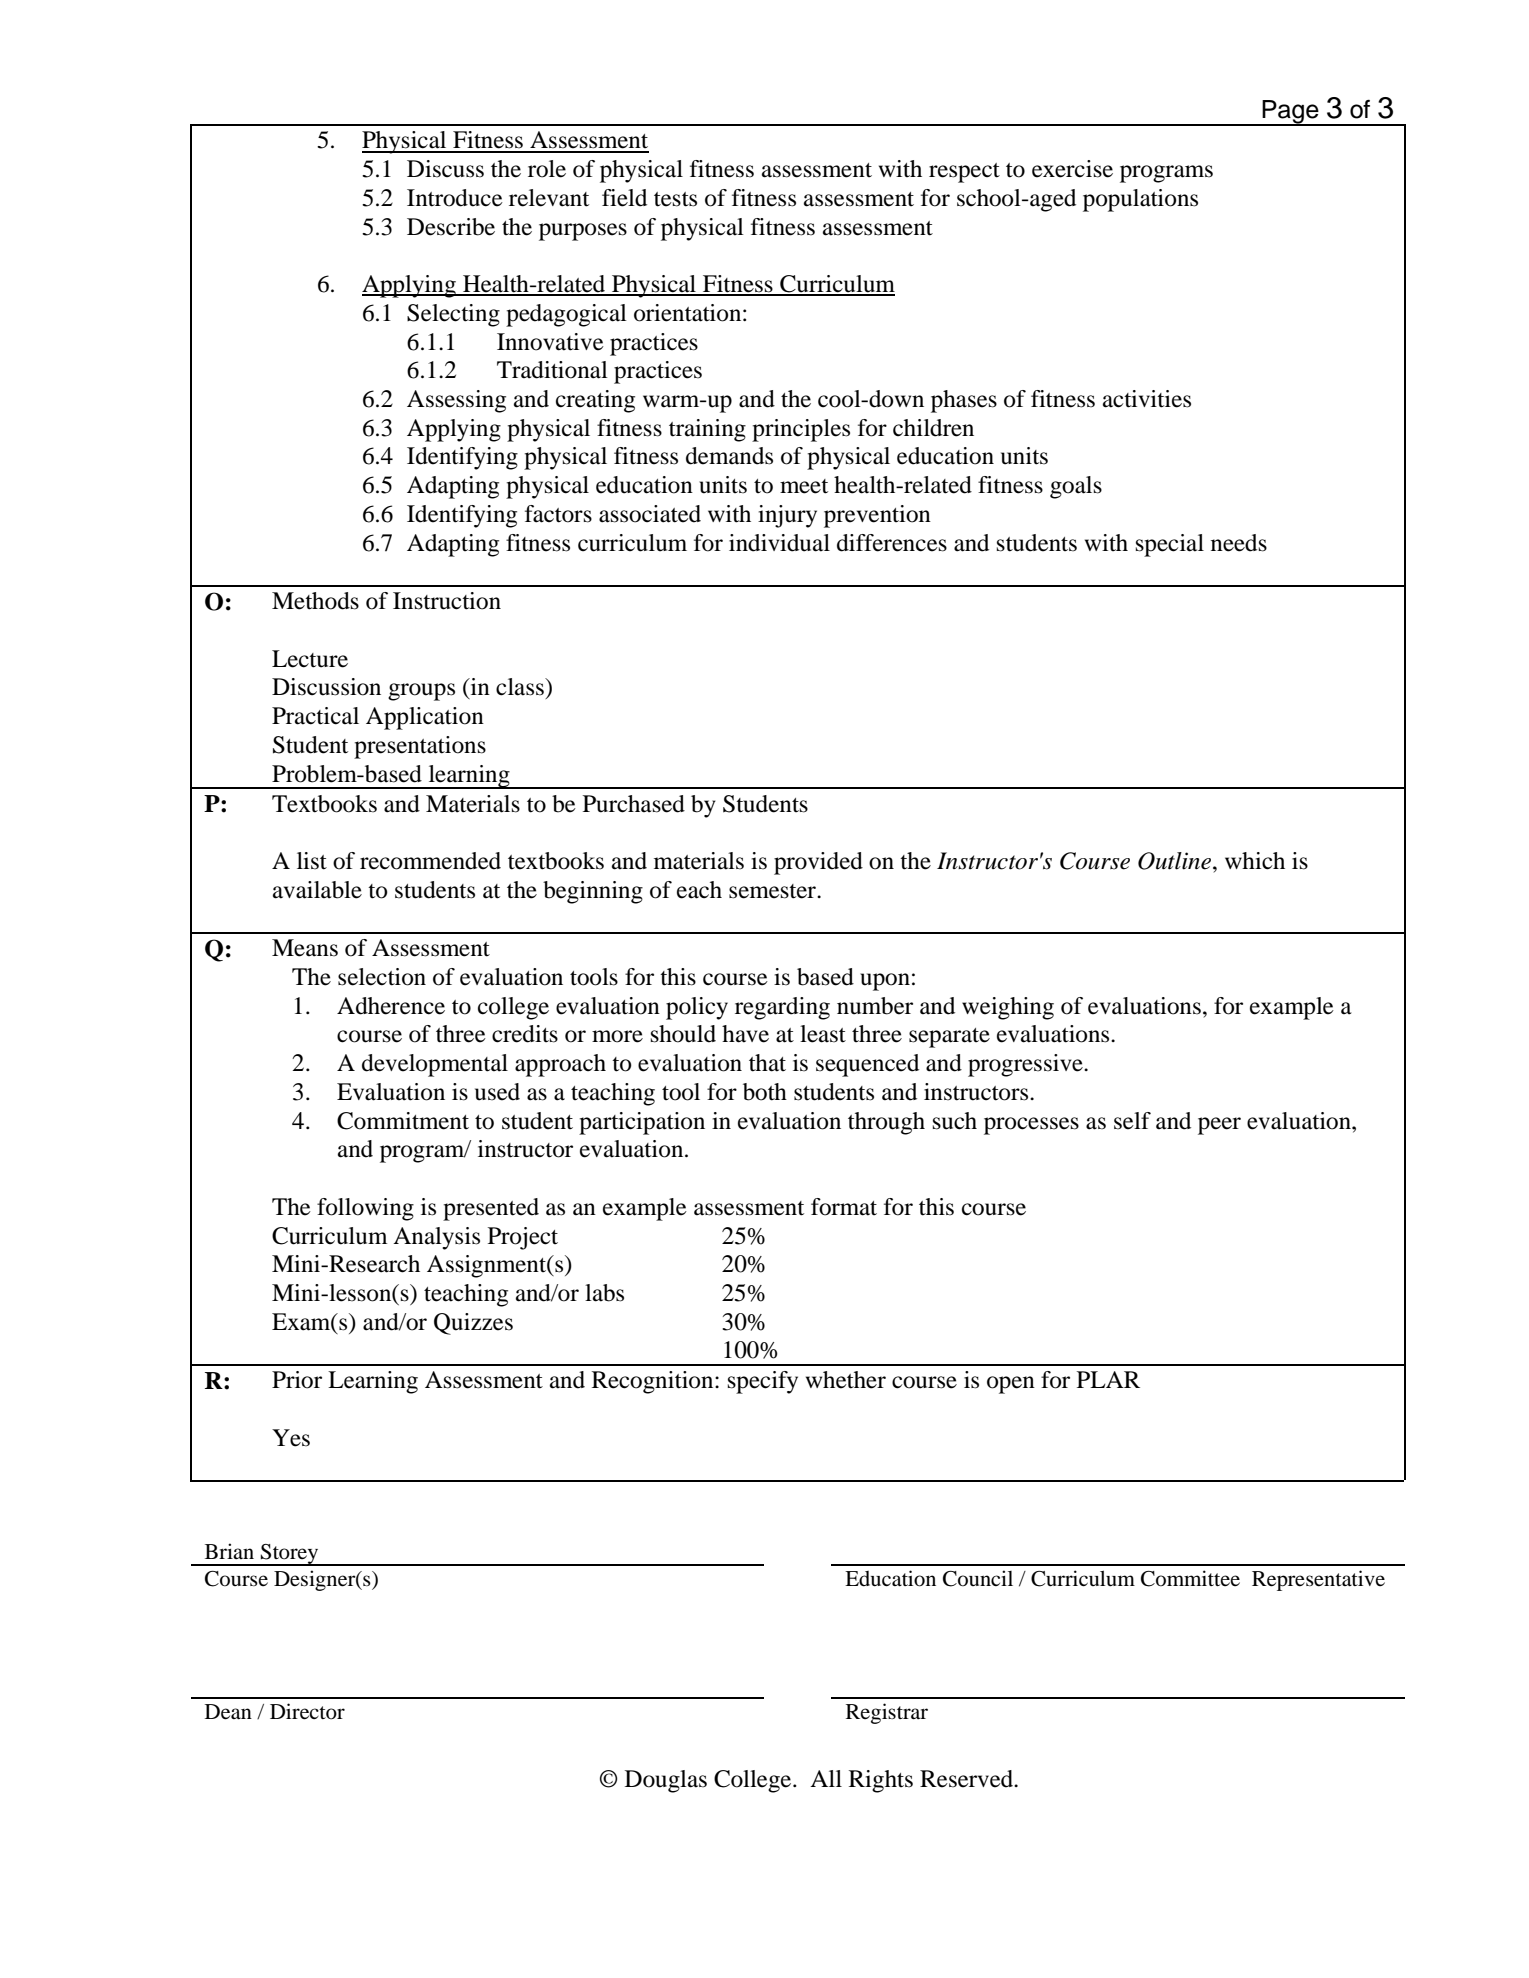  I want to click on Introduce, so click(455, 198).
